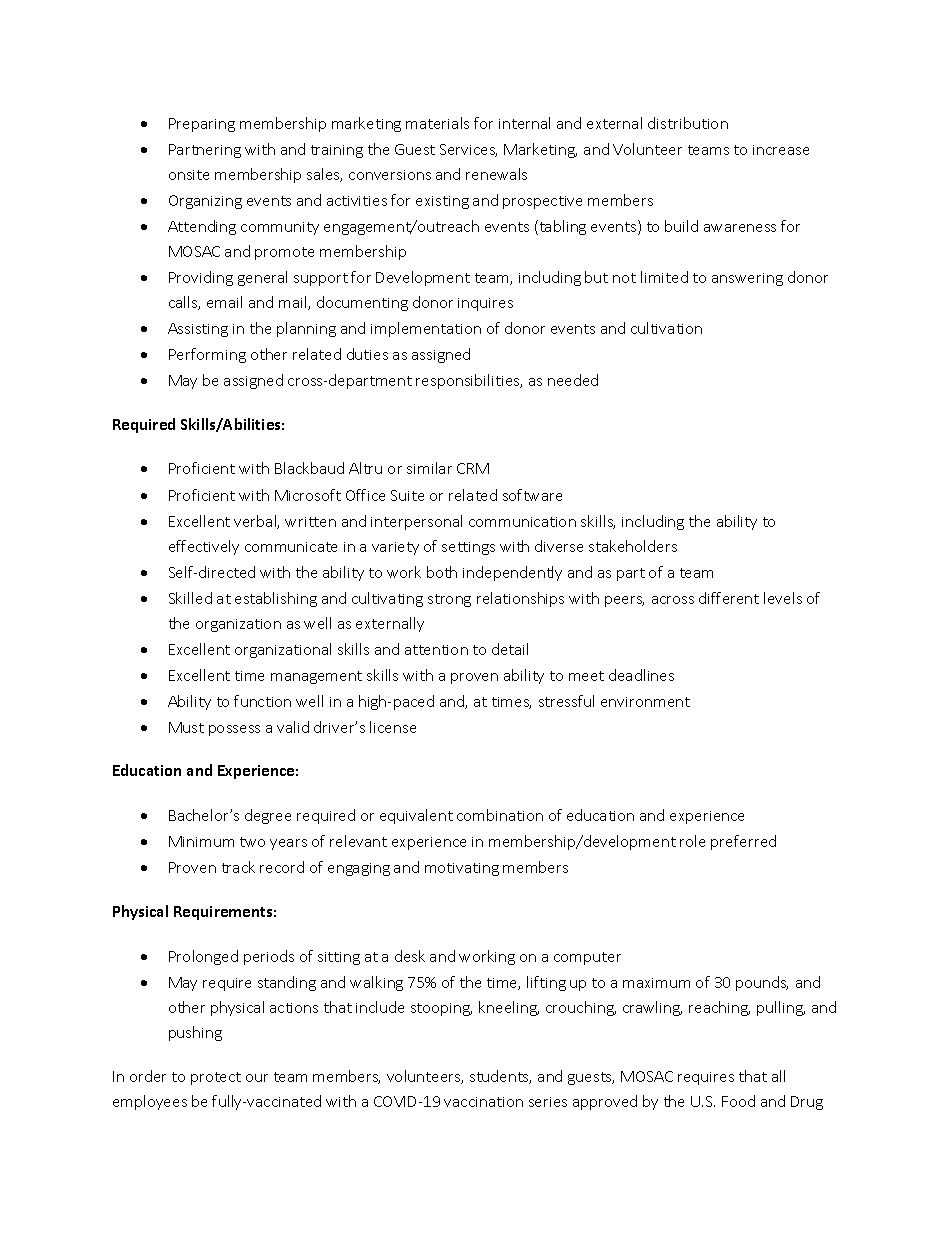  I want to click on Food, so click(738, 1101).
